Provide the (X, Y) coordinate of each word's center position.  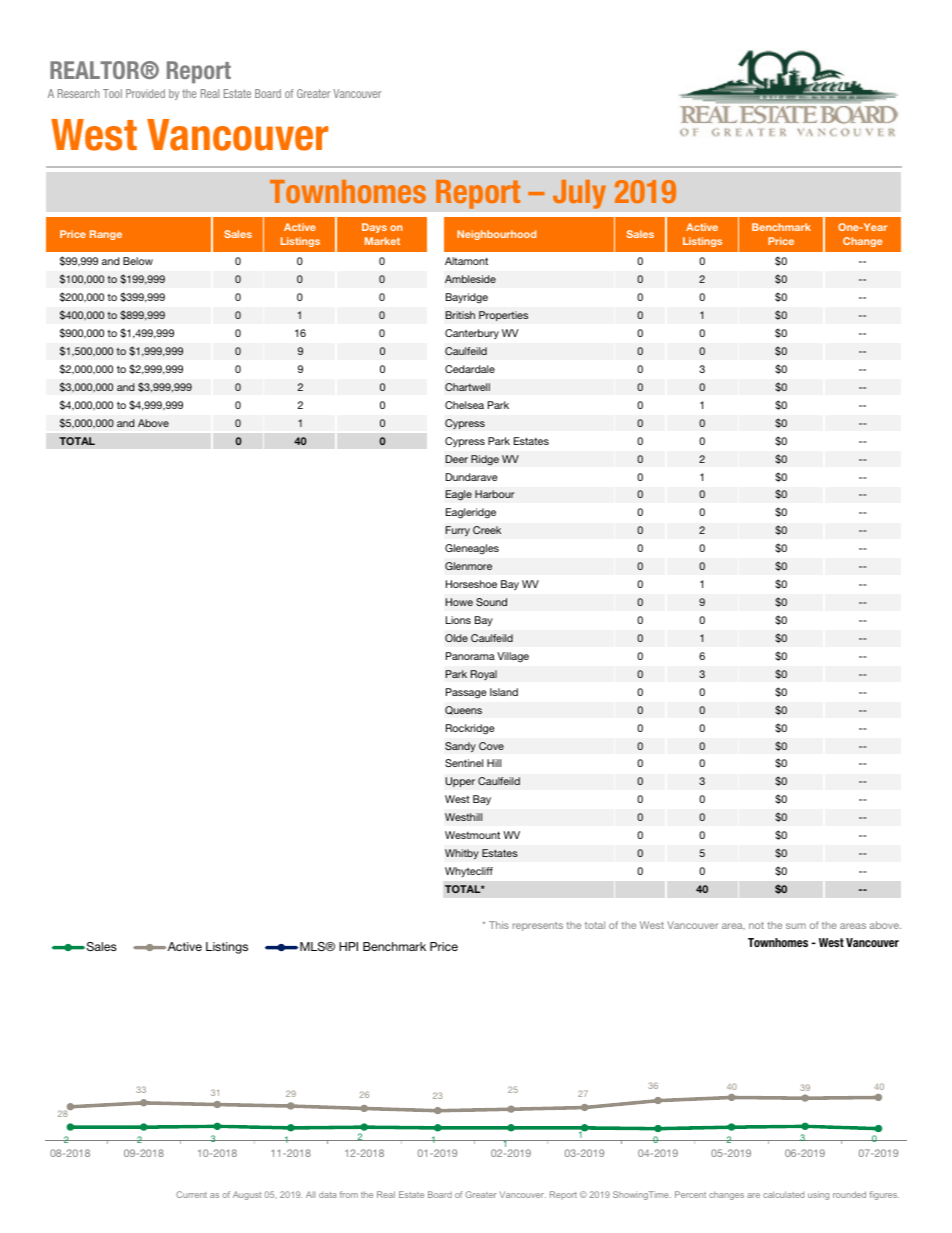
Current (191, 1194)
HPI (348, 946)
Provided (145, 93)
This (499, 925)
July (579, 194)
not (756, 925)
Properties (503, 316)
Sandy (460, 747)
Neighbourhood (496, 235)
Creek (487, 530)
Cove (491, 746)
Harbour (495, 494)
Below (138, 261)
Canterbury (472, 334)
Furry (457, 531)
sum (796, 926)
